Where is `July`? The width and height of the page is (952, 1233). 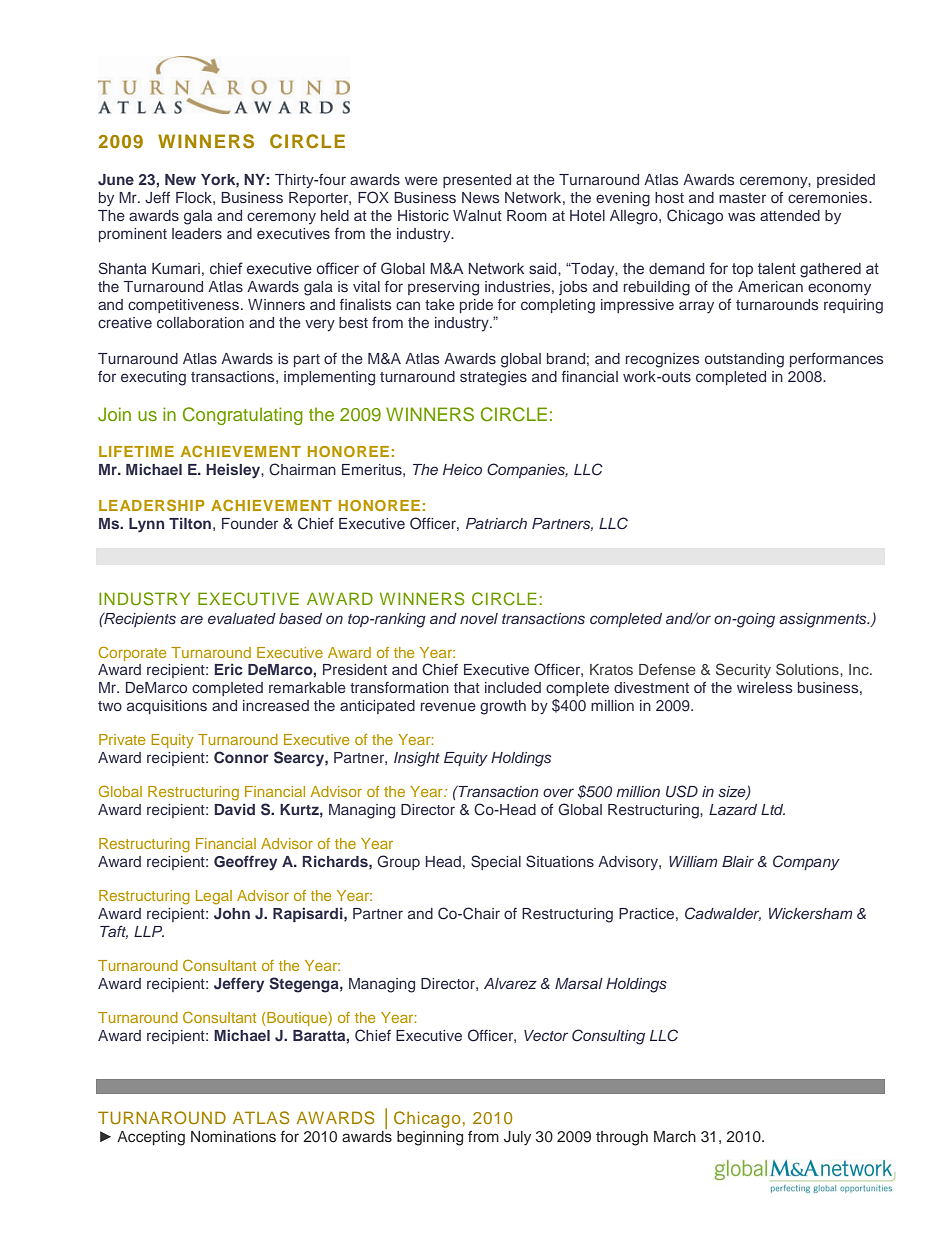
July is located at coordinates (517, 1138).
